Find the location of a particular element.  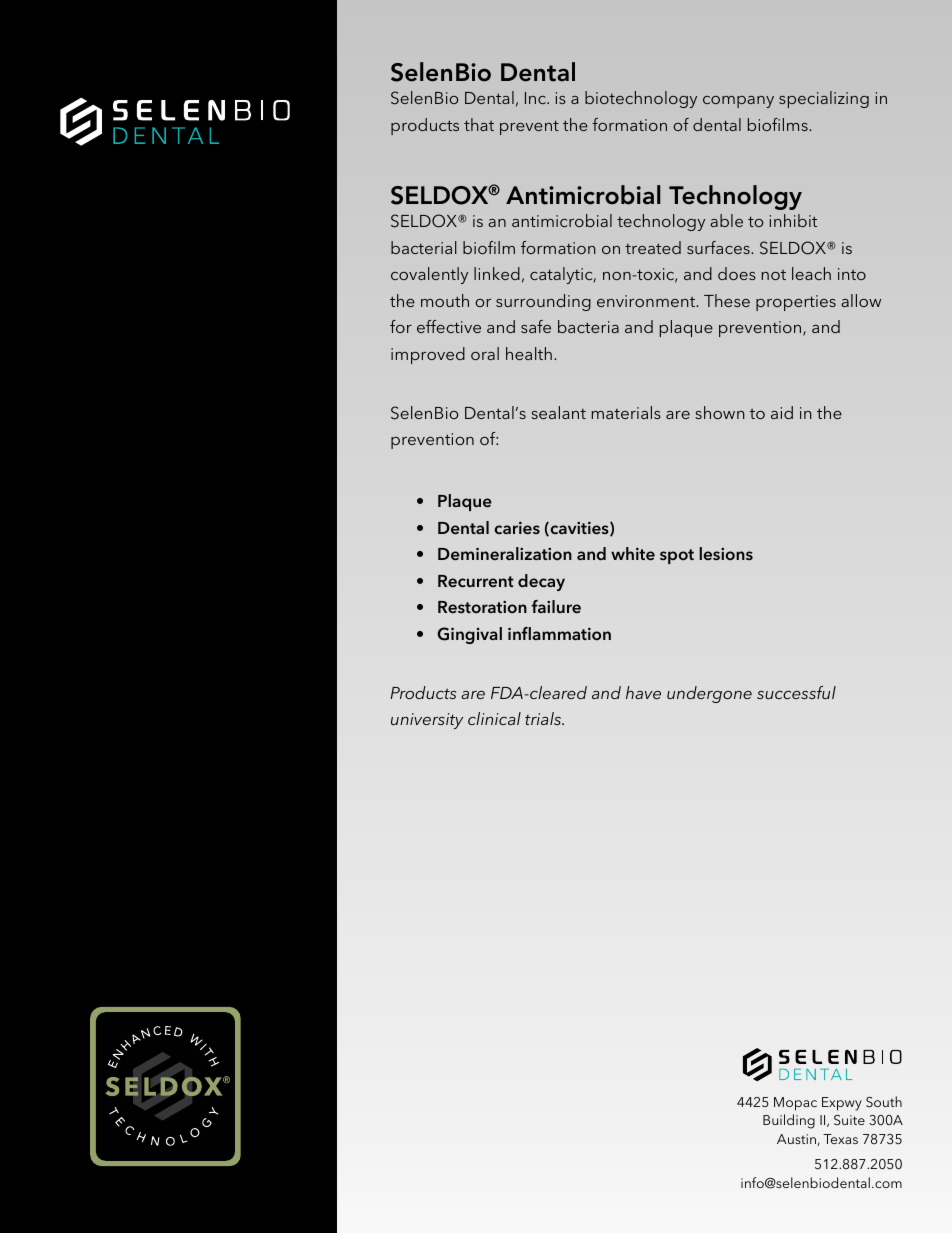

Restoration is located at coordinates (482, 607).
